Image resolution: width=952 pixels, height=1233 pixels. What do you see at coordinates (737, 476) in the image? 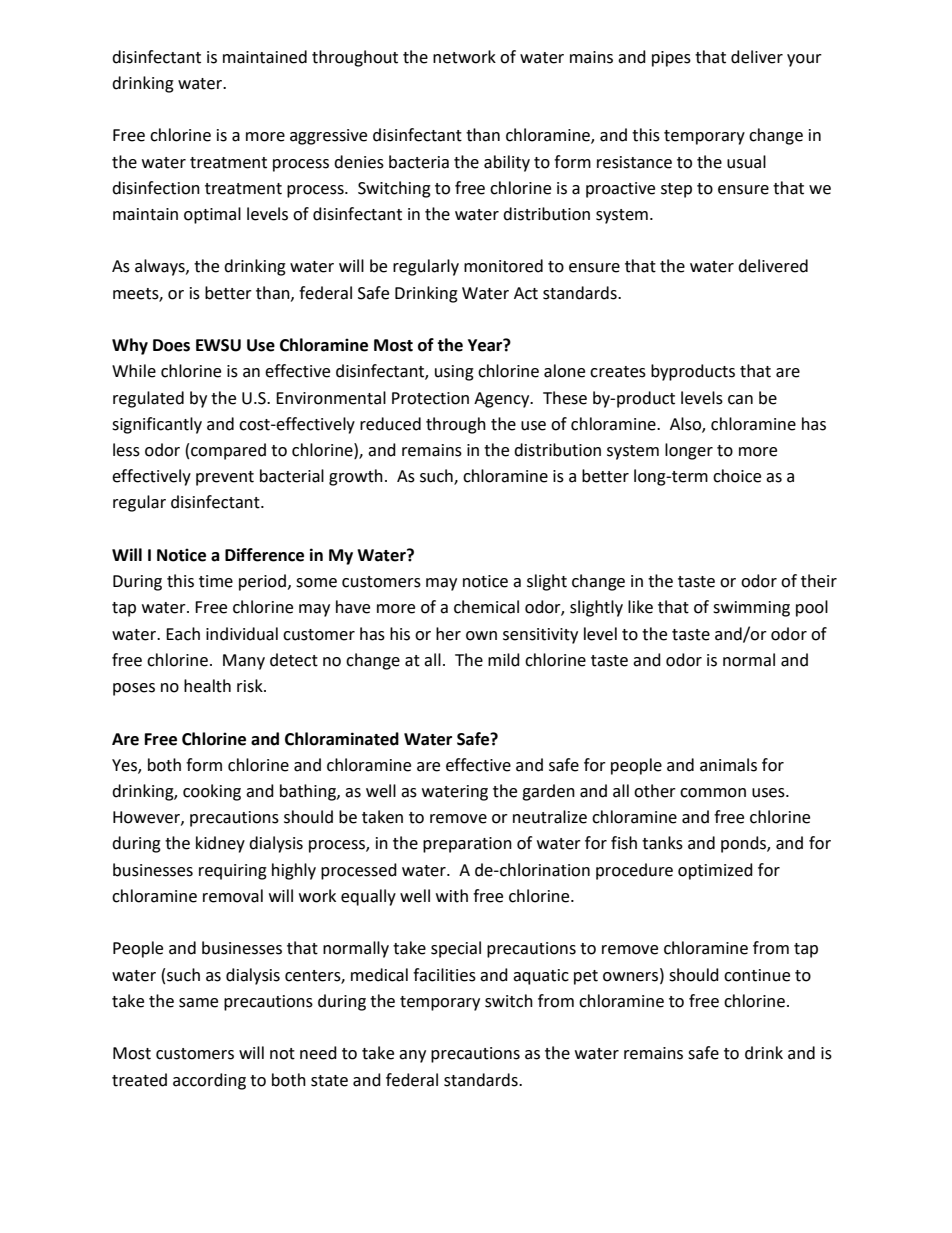
I see `choice` at bounding box center [737, 476].
